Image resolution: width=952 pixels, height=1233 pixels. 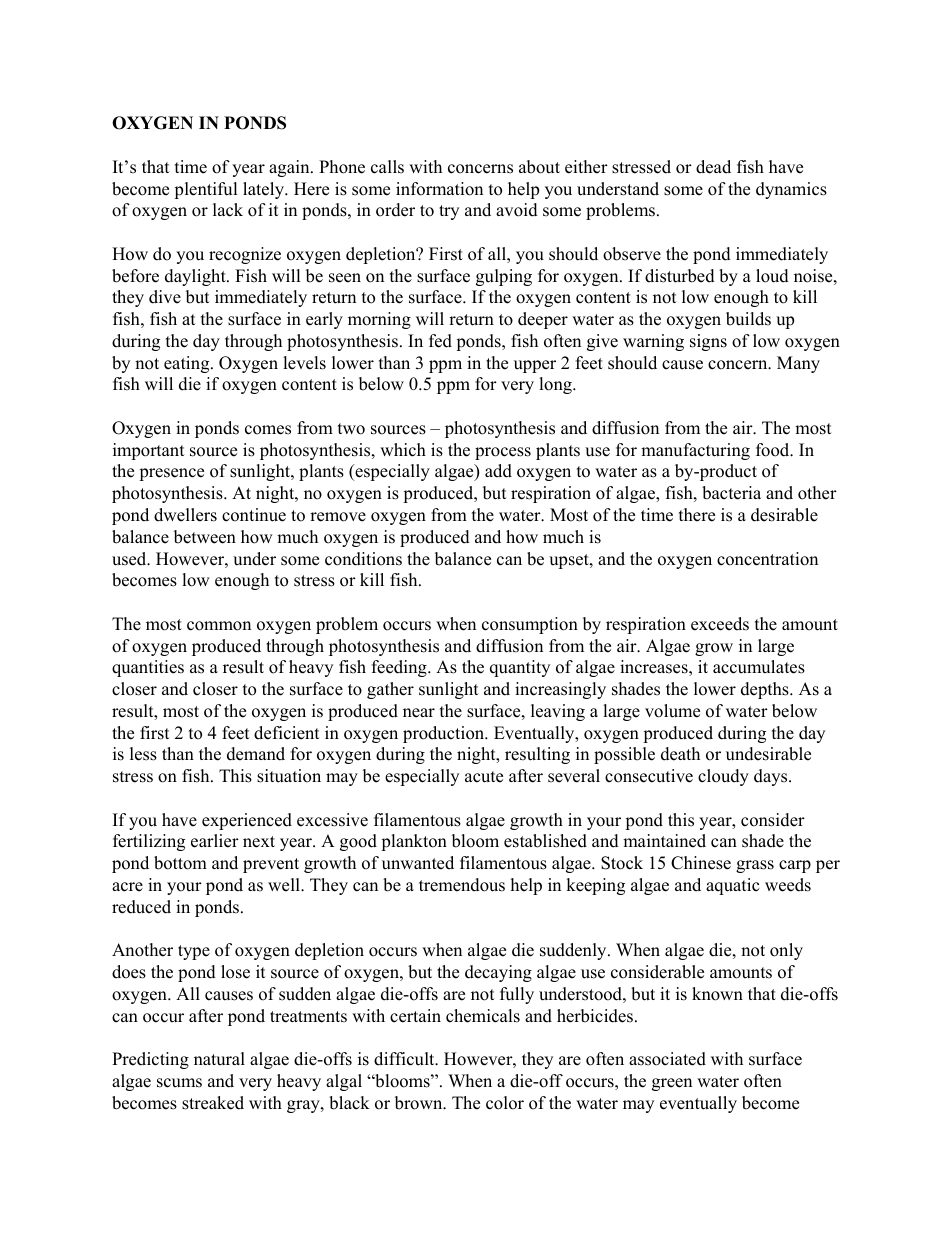 I want to click on days, so click(x=772, y=777).
